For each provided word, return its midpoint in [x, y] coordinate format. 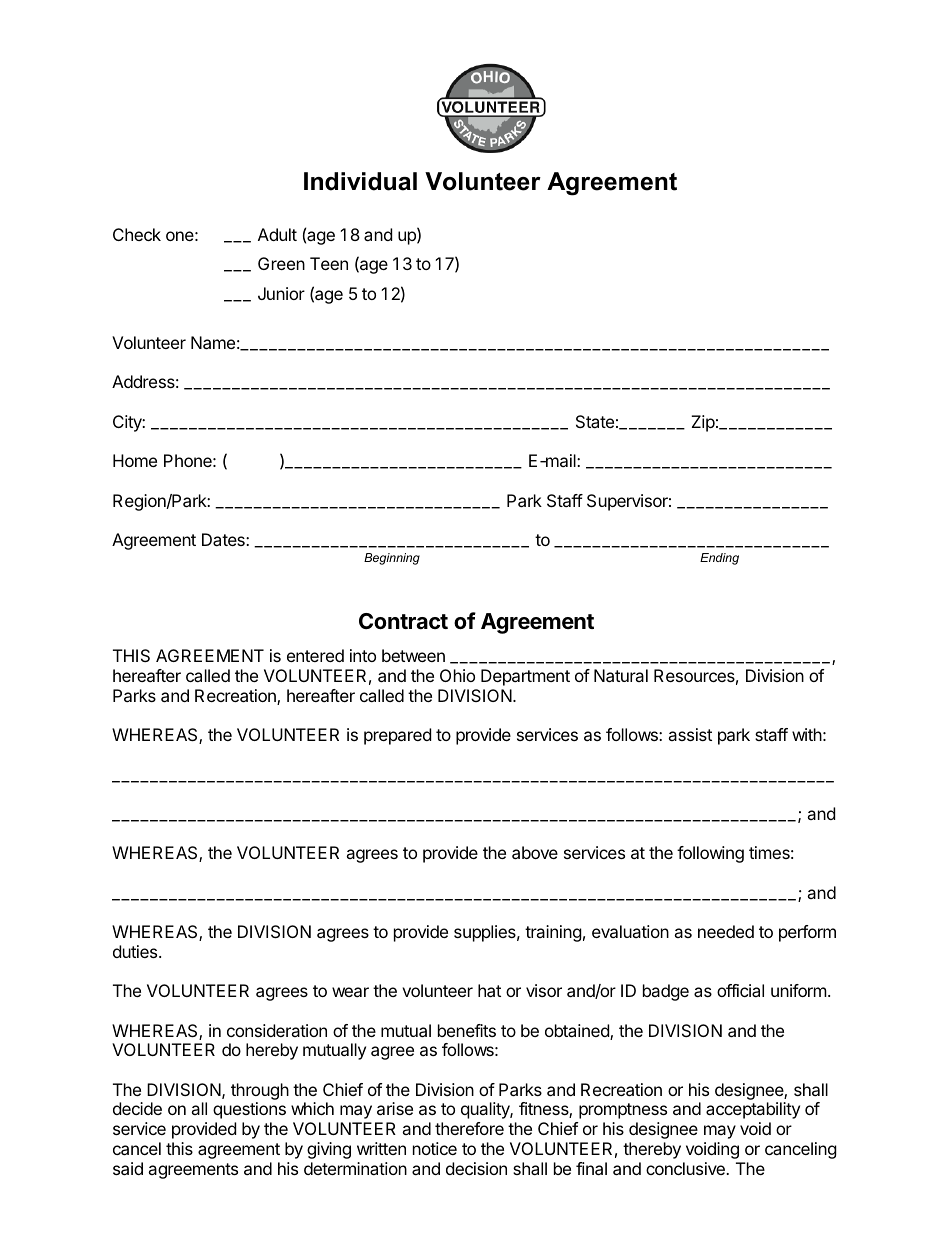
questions [249, 1110]
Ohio [457, 675]
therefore [469, 1128]
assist [690, 734]
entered [315, 655]
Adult [277, 234]
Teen [329, 263]
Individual [360, 181]
